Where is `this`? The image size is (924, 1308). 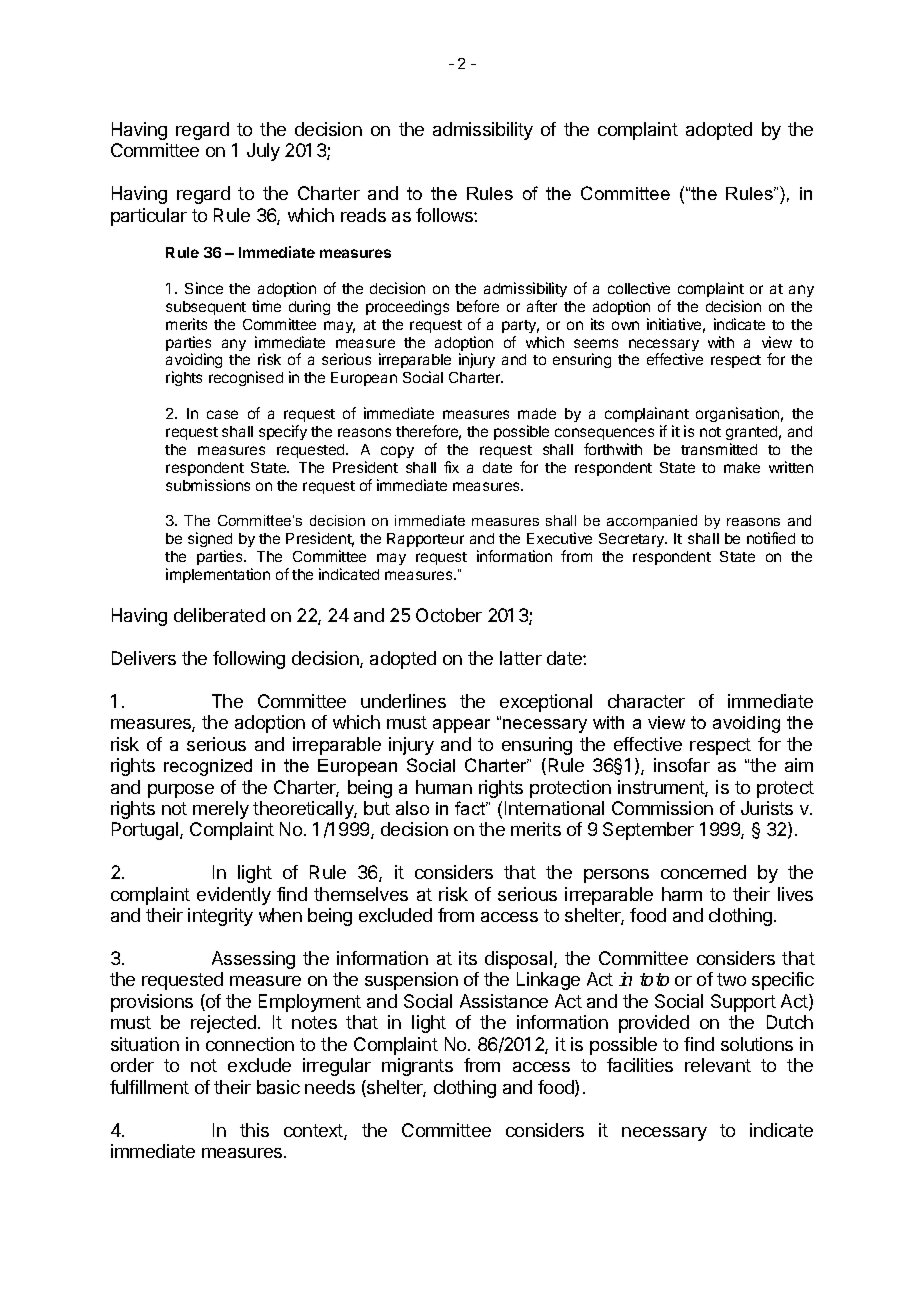
this is located at coordinates (254, 1130).
